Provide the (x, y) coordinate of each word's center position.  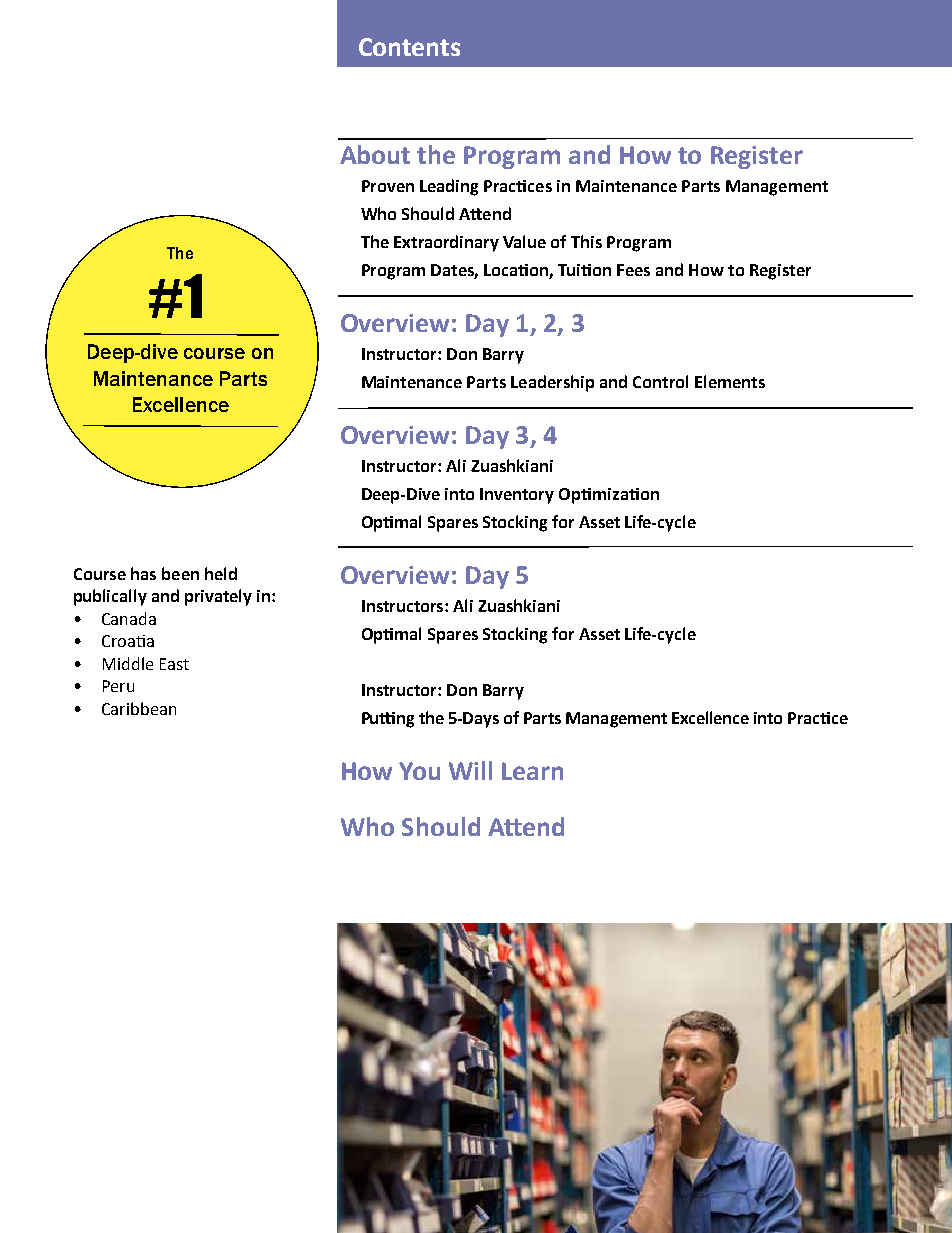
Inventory (517, 496)
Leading (449, 187)
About (375, 154)
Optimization (609, 496)
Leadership (552, 383)
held (221, 573)
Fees (633, 270)
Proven (388, 186)
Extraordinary (446, 243)
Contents (409, 47)
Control (660, 381)
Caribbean (139, 708)
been (180, 573)
